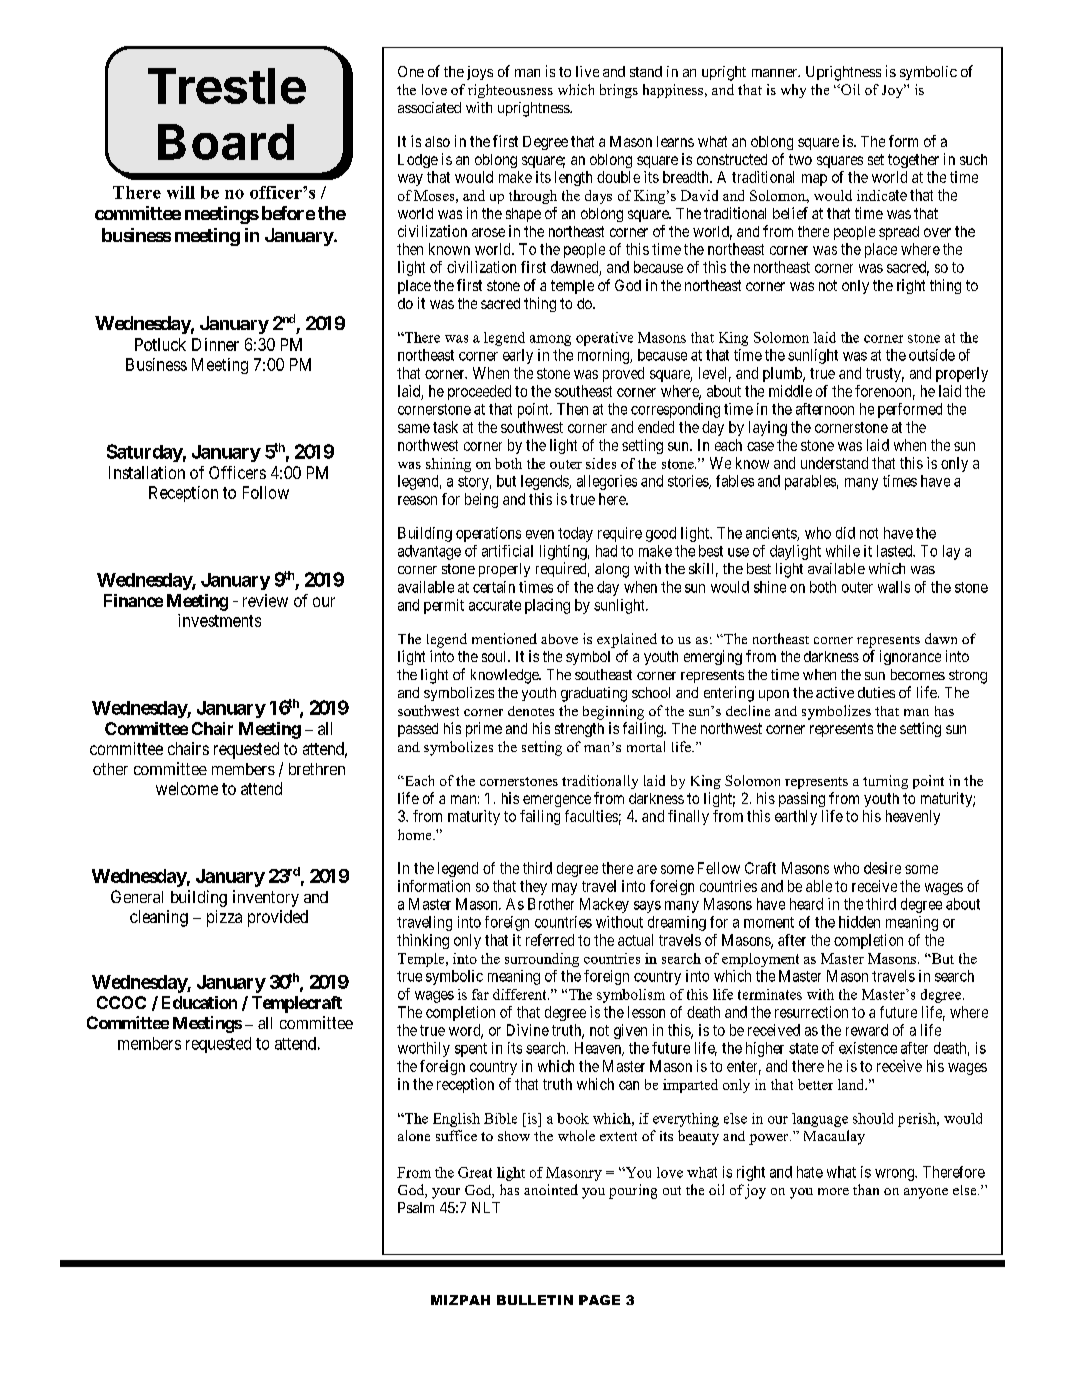 This screenshot has width=1065, height=1378. What do you see at coordinates (219, 620) in the screenshot?
I see `investments` at bounding box center [219, 620].
